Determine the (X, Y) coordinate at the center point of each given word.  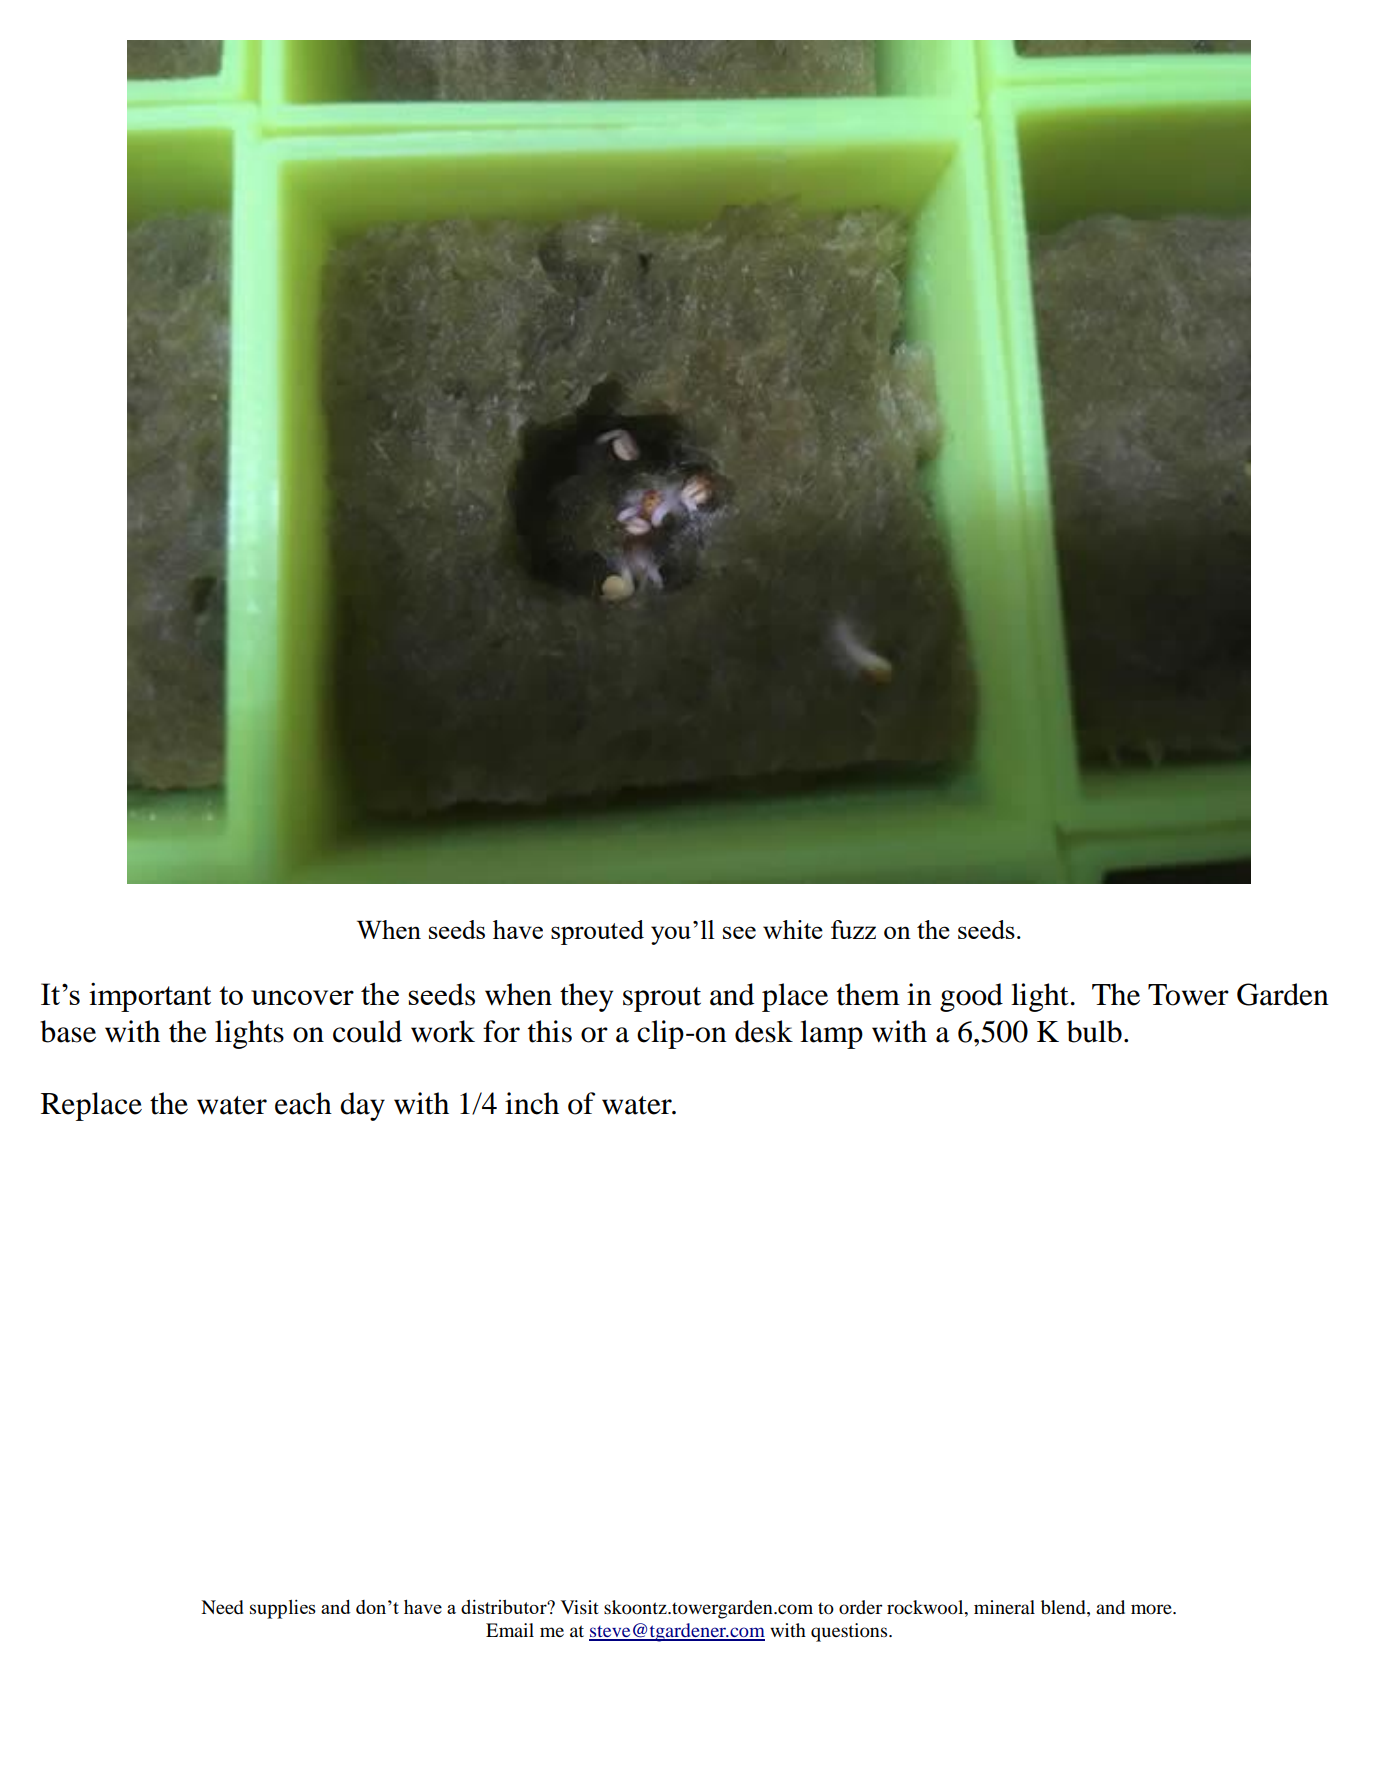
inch (532, 1103)
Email (510, 1630)
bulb (1094, 1031)
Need (222, 1607)
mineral (1004, 1607)
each (303, 1103)
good (971, 997)
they (586, 997)
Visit (580, 1607)
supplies (283, 1609)
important (150, 997)
